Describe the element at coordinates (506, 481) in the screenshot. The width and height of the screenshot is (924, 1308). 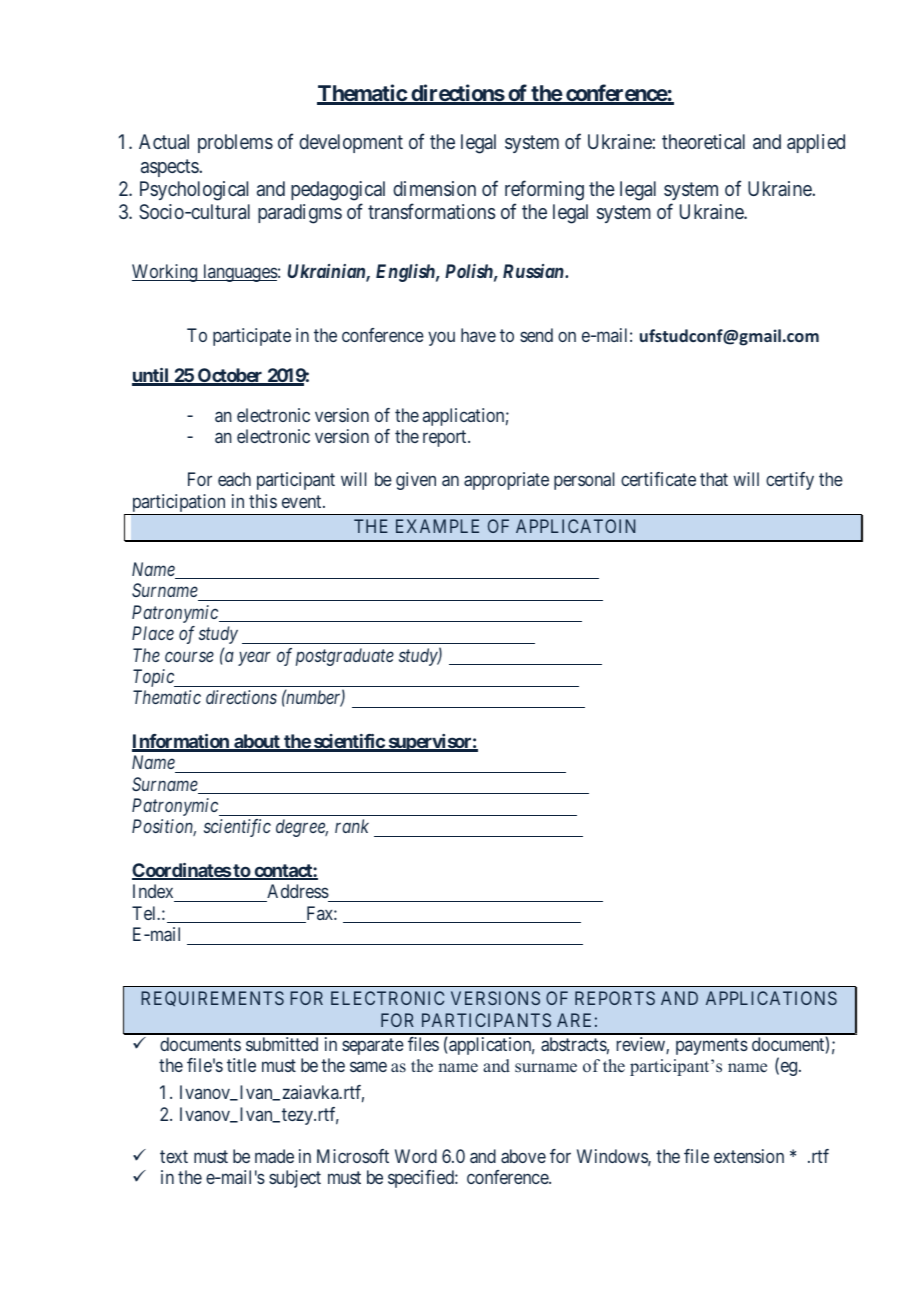
I see `appropriate` at that location.
